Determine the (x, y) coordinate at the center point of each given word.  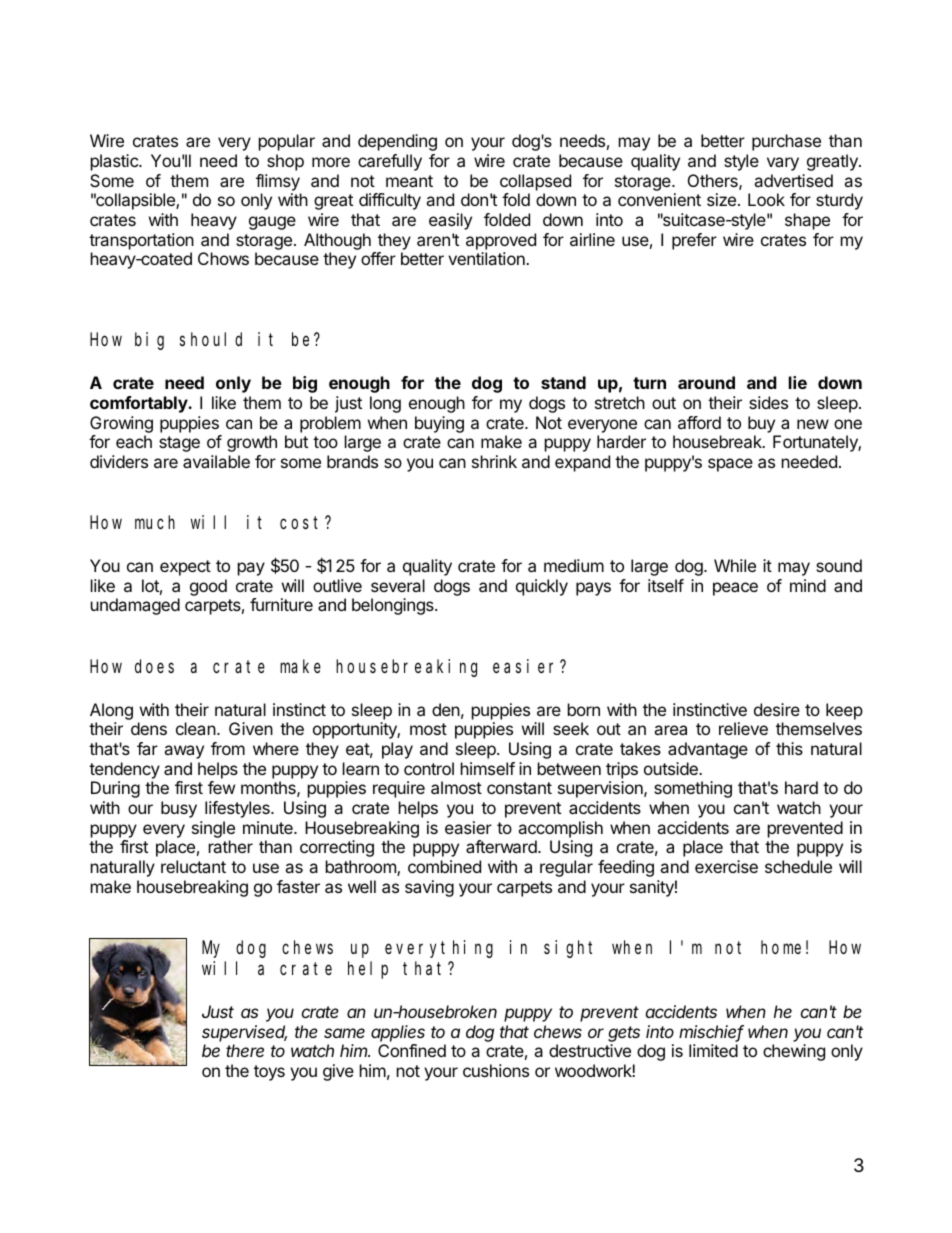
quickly (542, 587)
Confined (412, 1050)
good (208, 587)
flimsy (278, 182)
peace (735, 589)
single (213, 829)
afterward (502, 846)
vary (783, 164)
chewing (794, 1052)
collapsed (535, 182)
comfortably (140, 404)
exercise (726, 866)
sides (768, 402)
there (245, 1050)
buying (439, 424)
